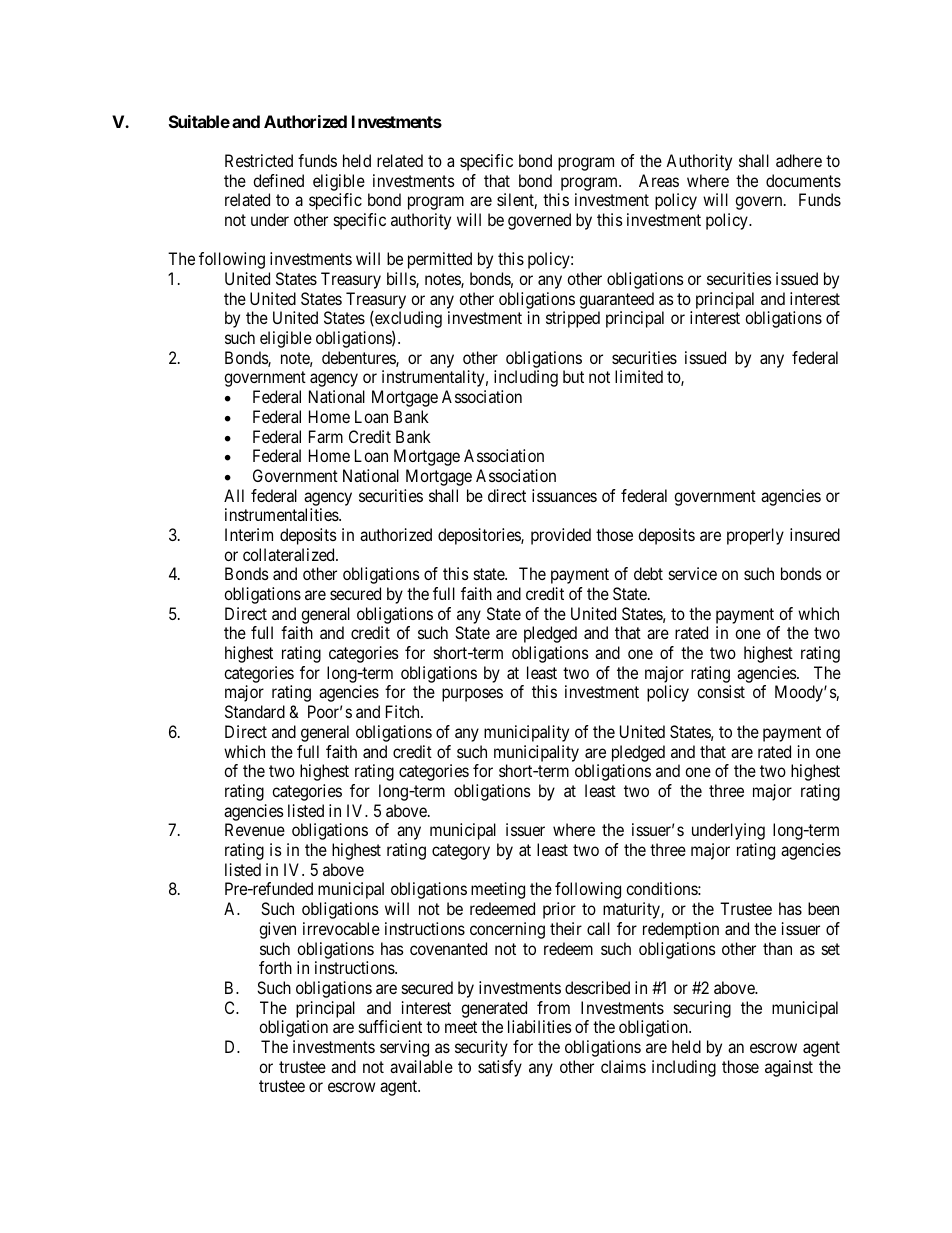 This page has height=1233, width=952. Describe the element at coordinates (803, 180) in the page. I see `documents` at that location.
